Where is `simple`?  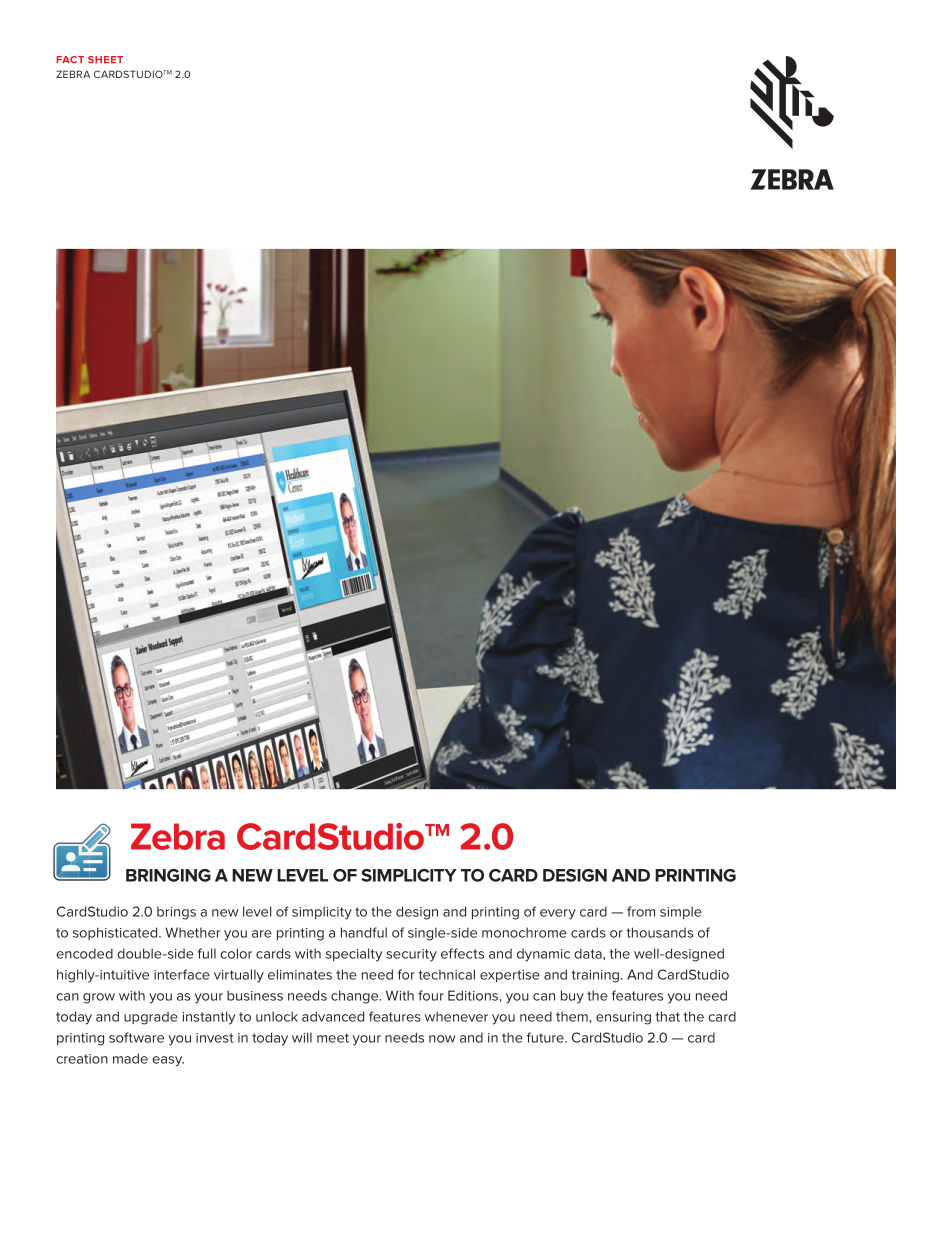 simple is located at coordinates (681, 912).
